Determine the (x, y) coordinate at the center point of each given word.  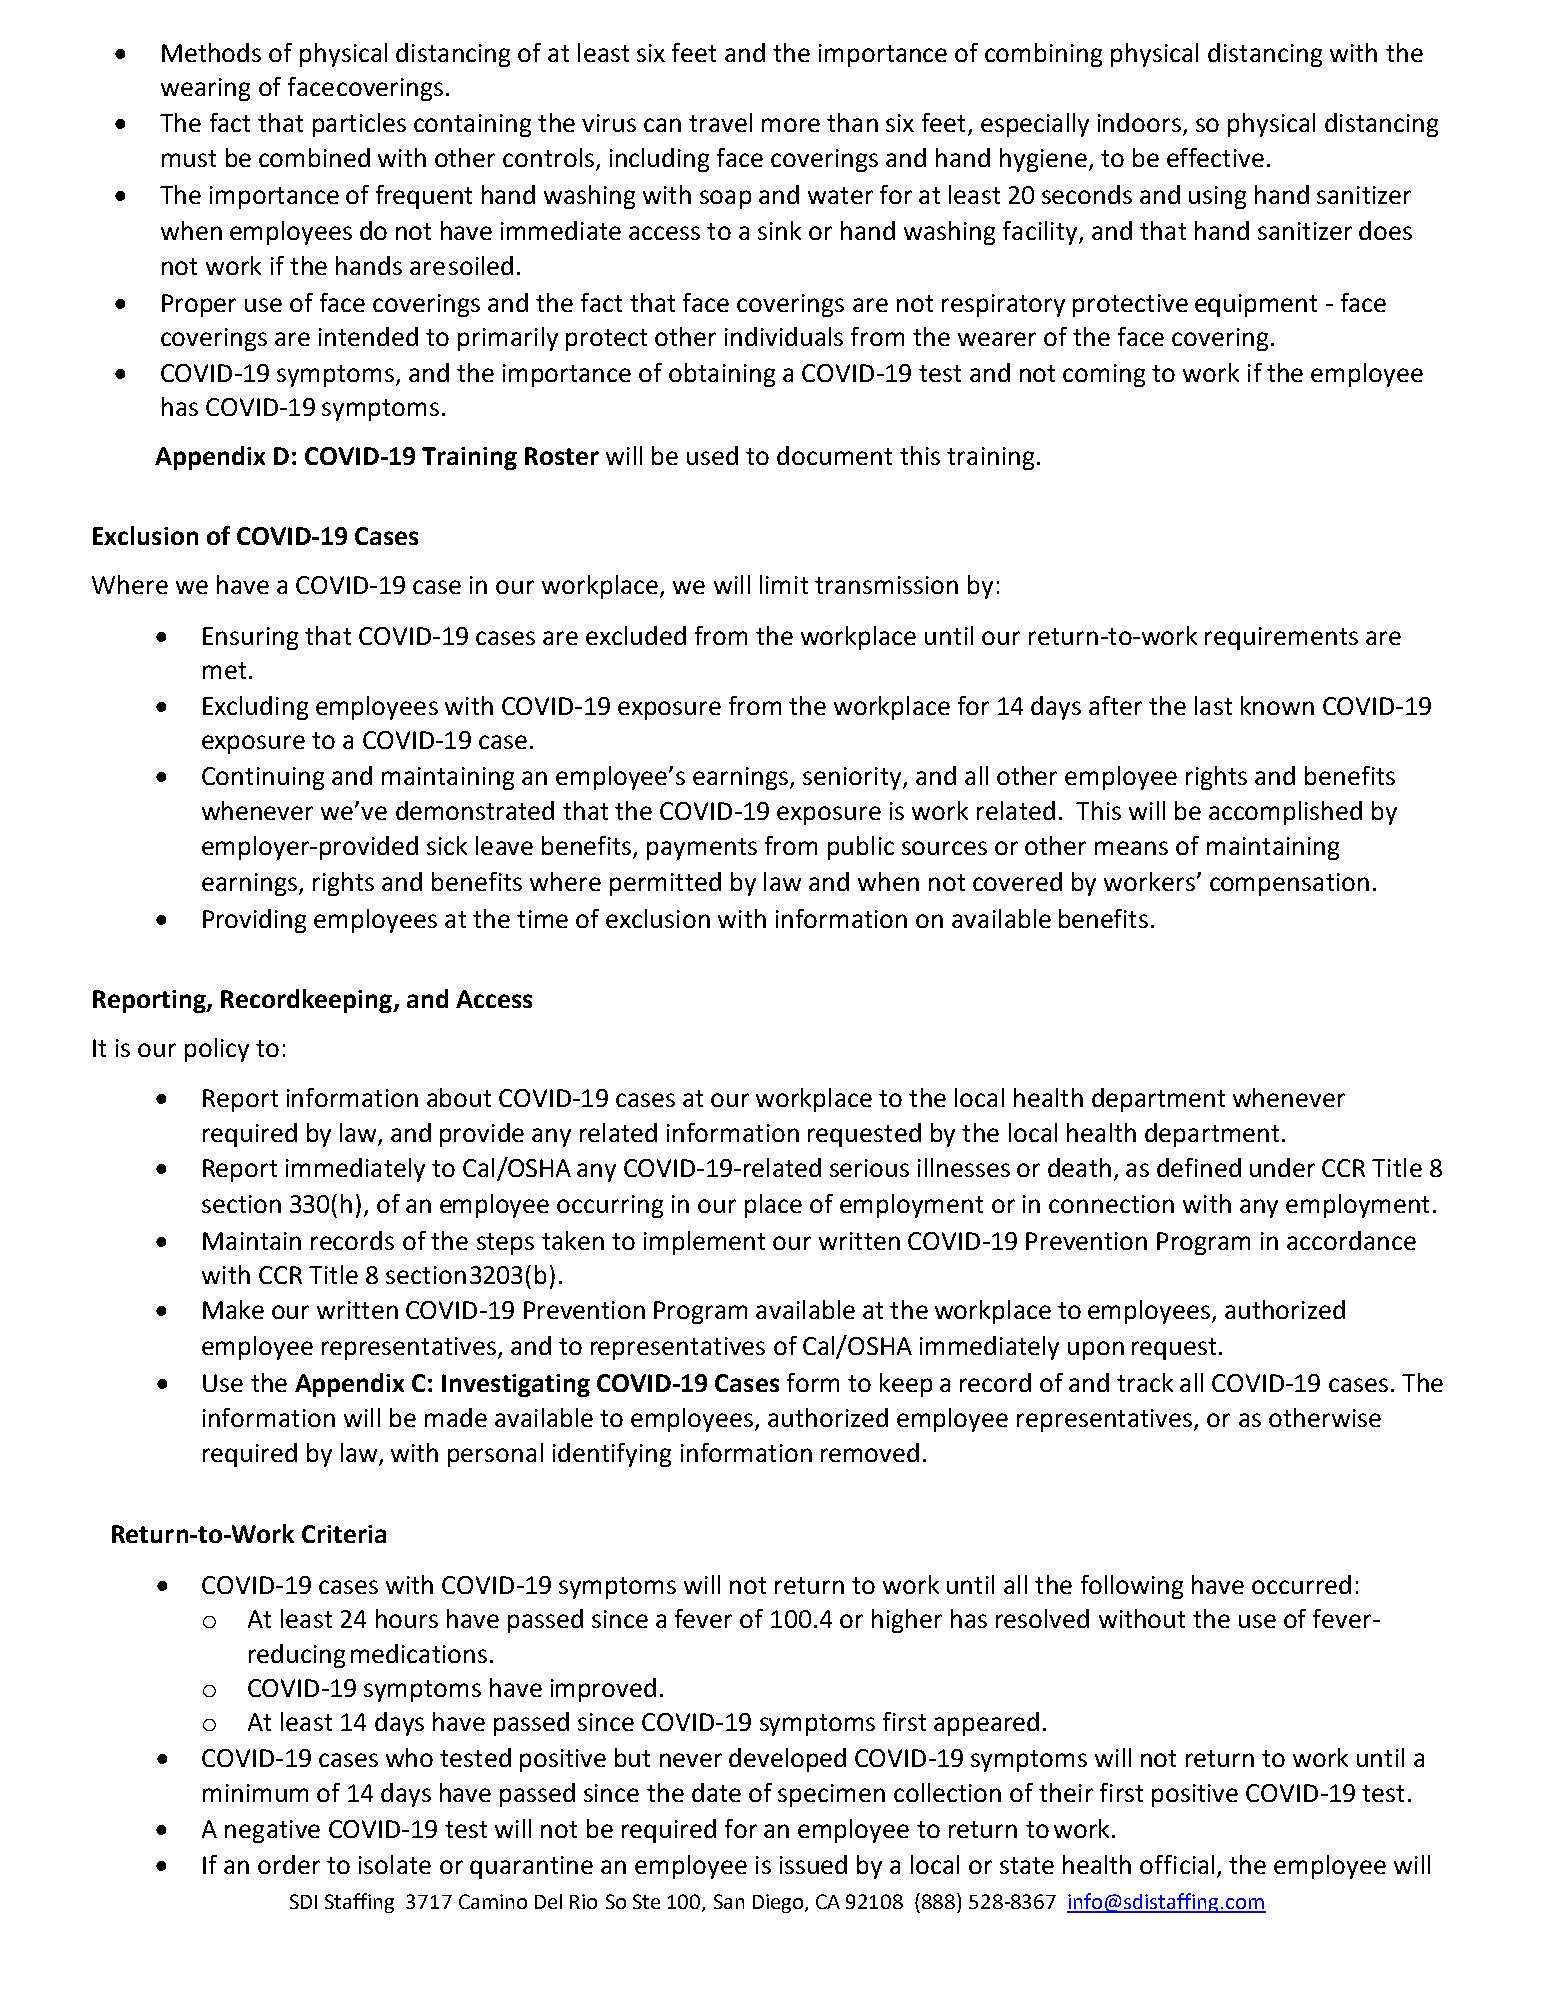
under (1282, 1167)
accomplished (1285, 813)
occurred (1301, 1584)
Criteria (344, 1534)
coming (1104, 375)
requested (864, 1135)
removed (870, 1452)
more (791, 125)
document (834, 455)
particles (359, 125)
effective (1215, 157)
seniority (853, 778)
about (459, 1097)
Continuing (263, 778)
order (289, 1864)
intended (368, 336)
